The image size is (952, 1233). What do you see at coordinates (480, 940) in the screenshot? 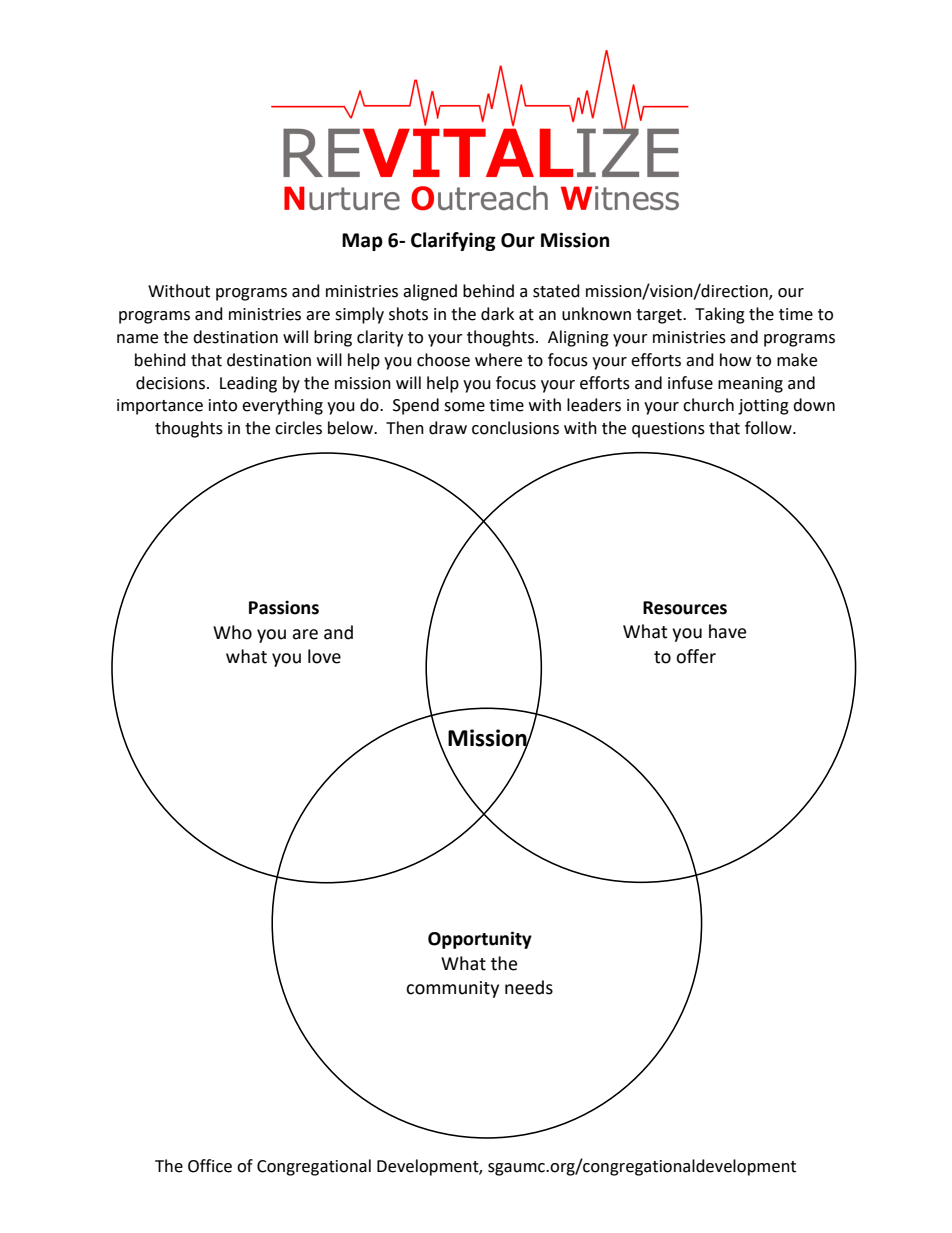
I see `Opportunity` at bounding box center [480, 940].
